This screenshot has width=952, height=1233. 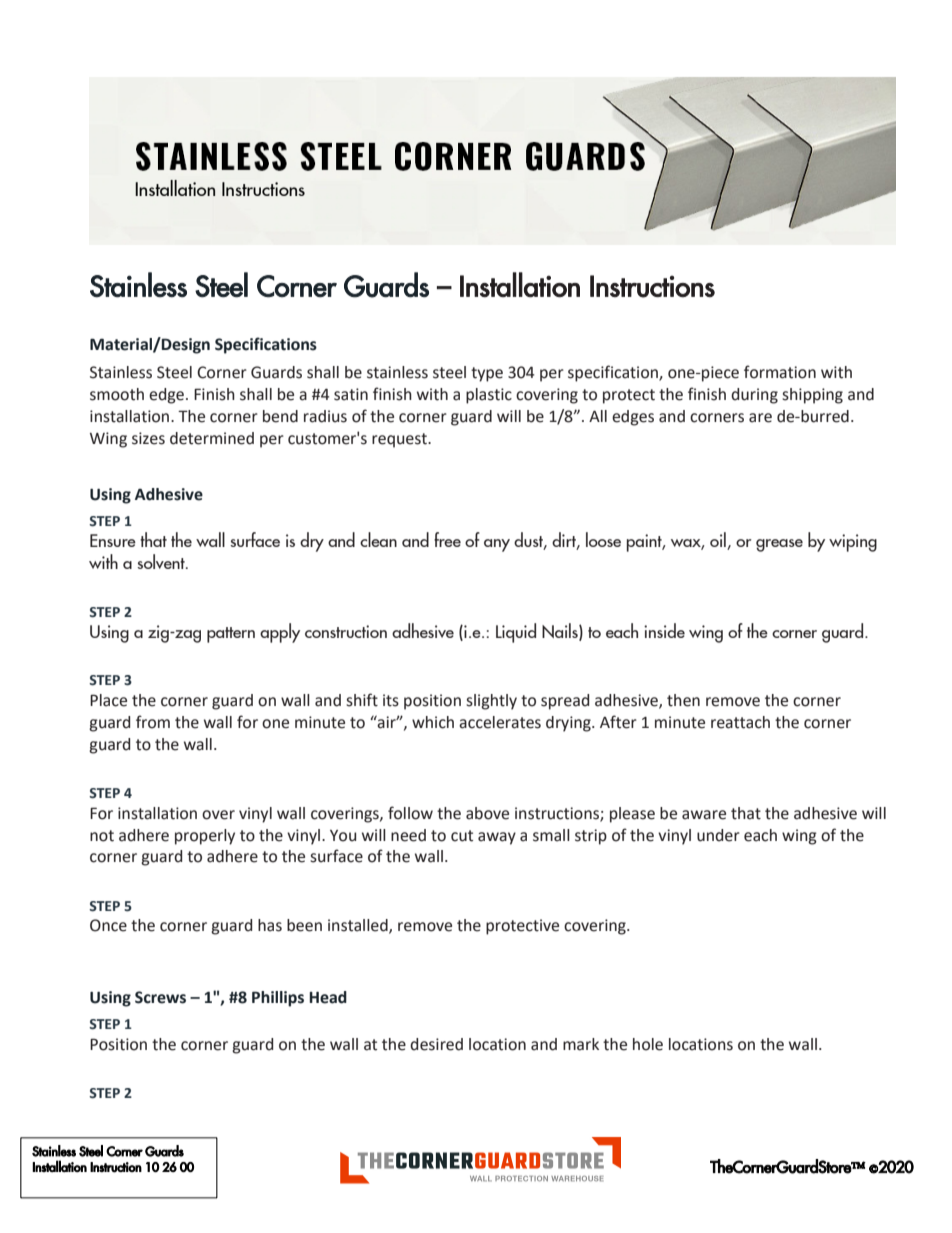 I want to click on Liquid, so click(x=516, y=633).
